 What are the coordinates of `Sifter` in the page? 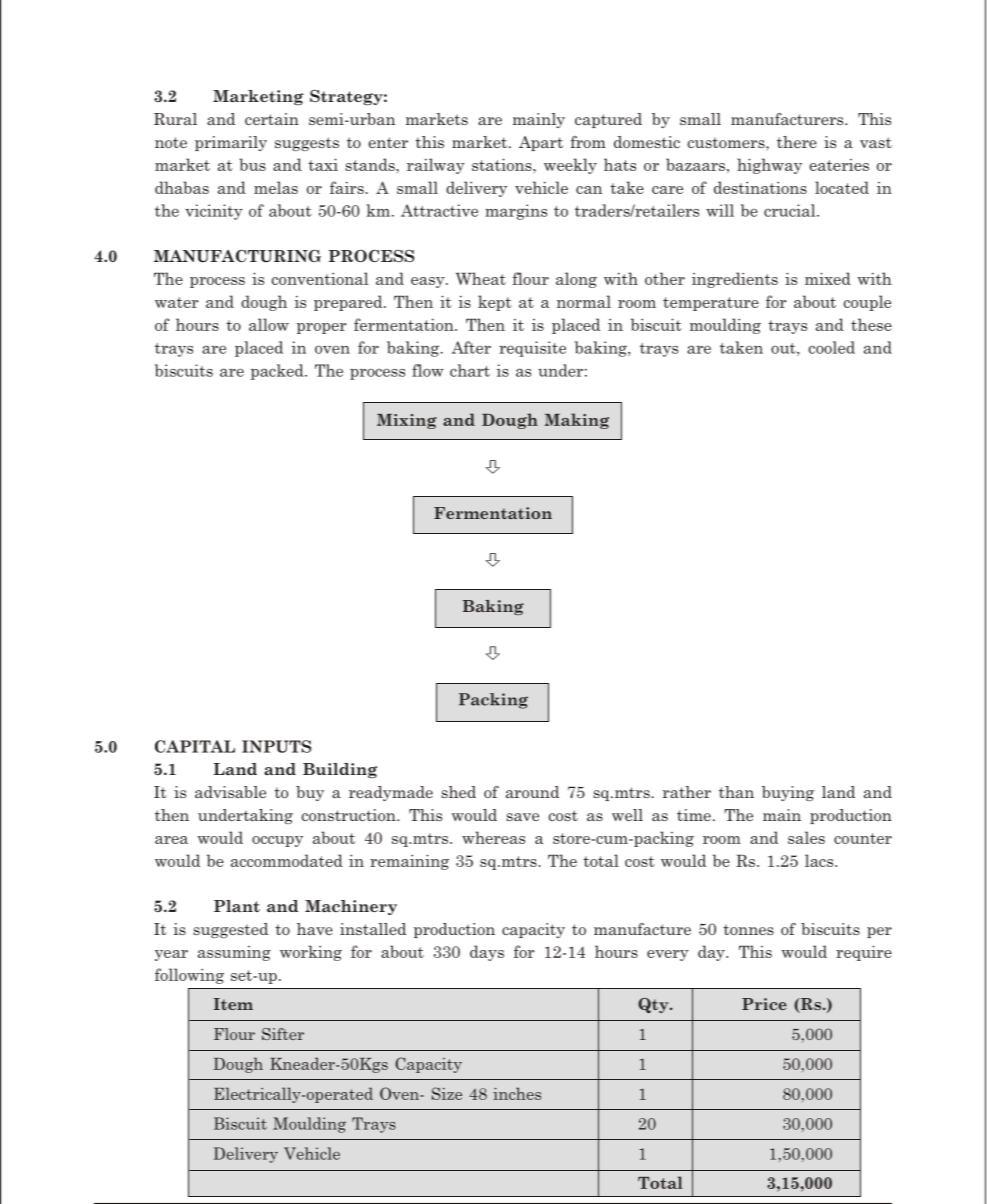 It's located at (283, 1034).
